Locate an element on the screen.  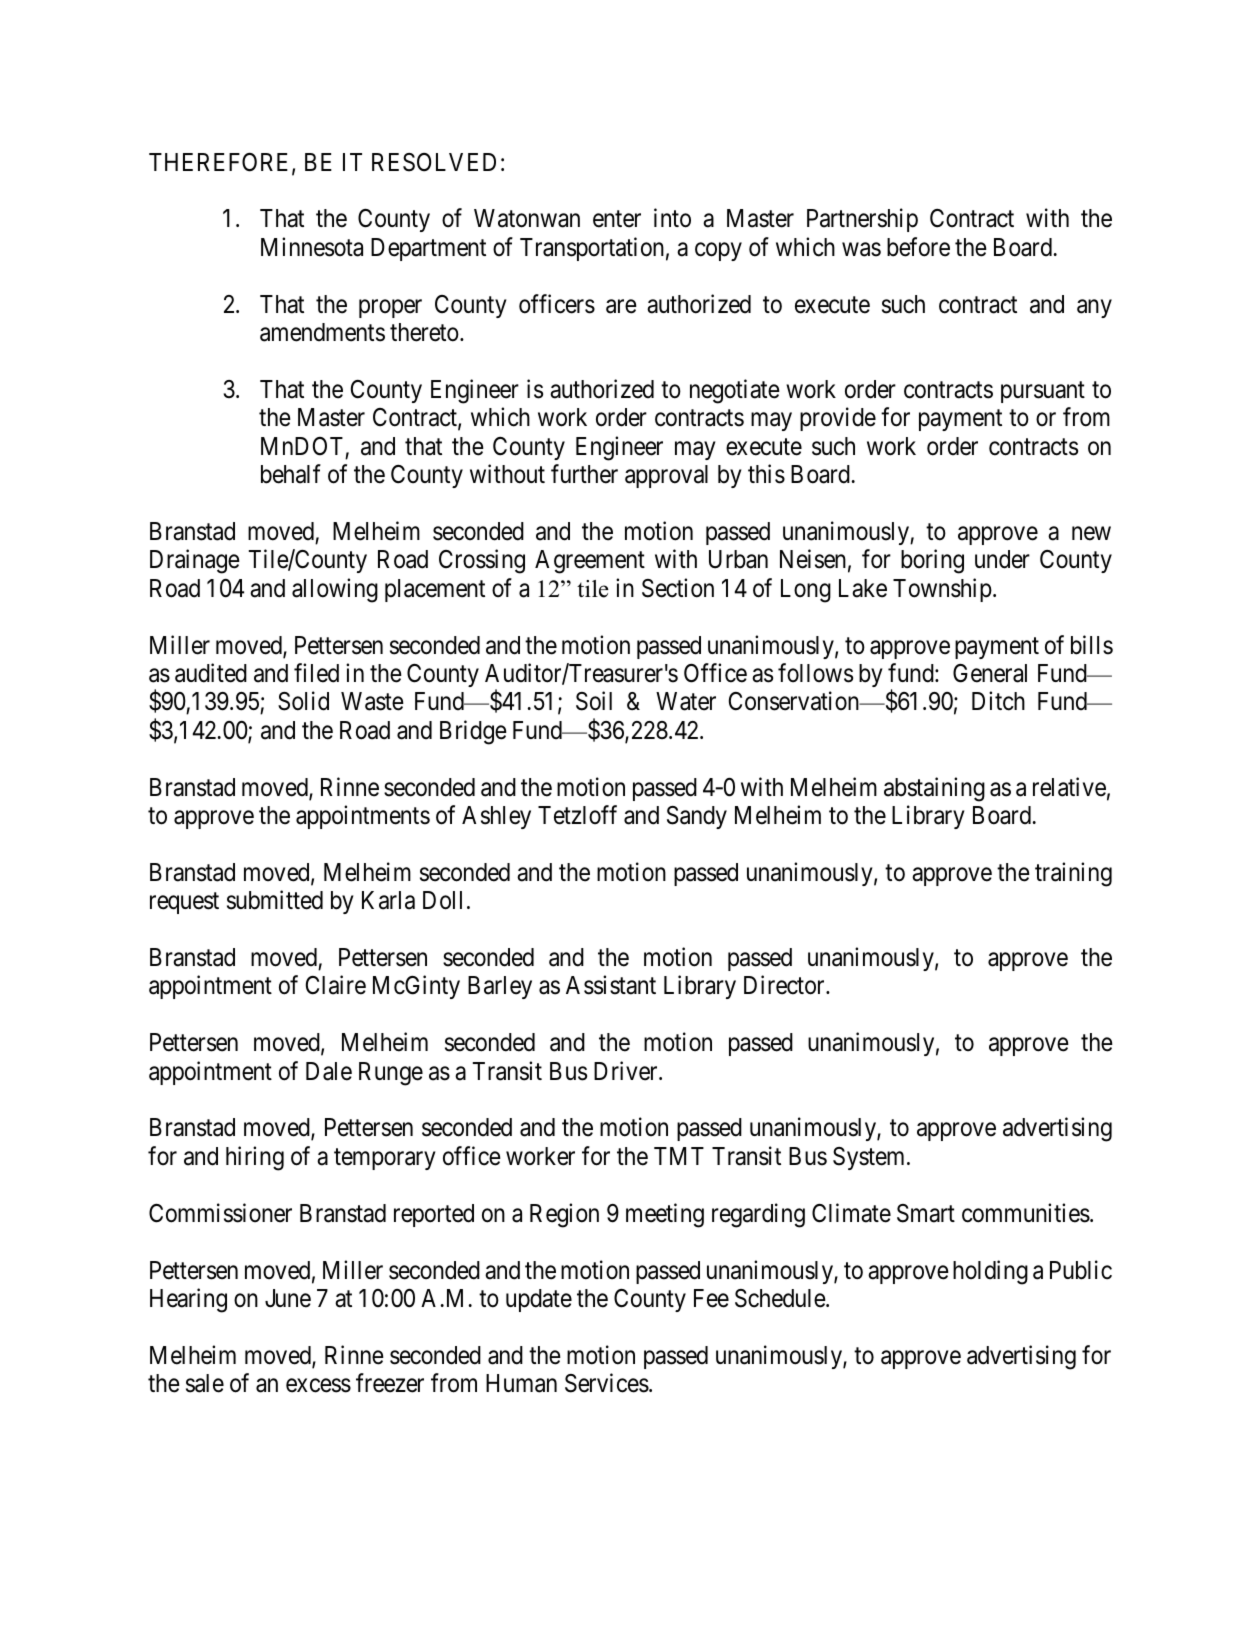
approval is located at coordinates (666, 476).
